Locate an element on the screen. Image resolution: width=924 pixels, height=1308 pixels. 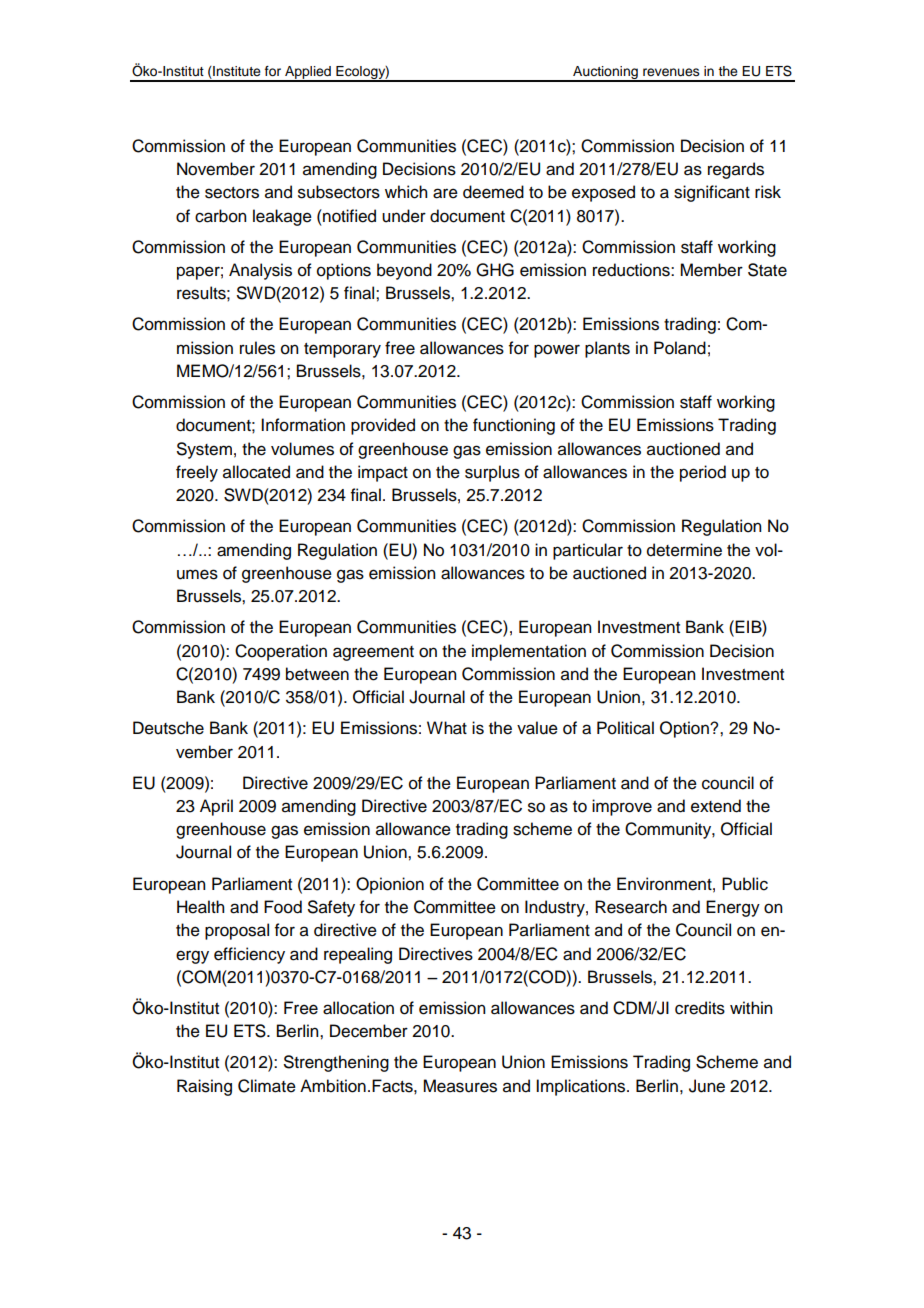
revenues is located at coordinates (671, 72).
